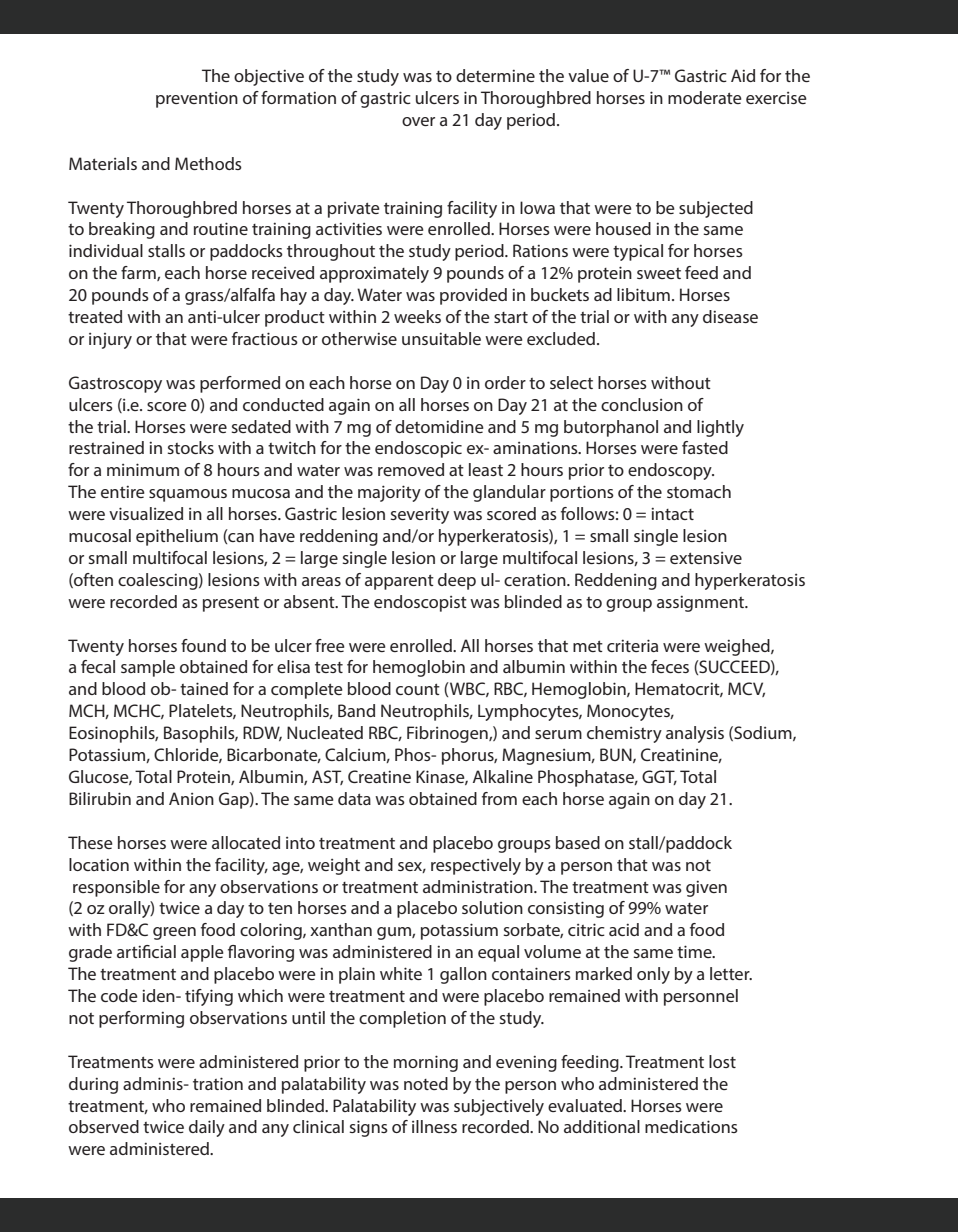  What do you see at coordinates (448, 734) in the image?
I see `Fibrinogen` at bounding box center [448, 734].
